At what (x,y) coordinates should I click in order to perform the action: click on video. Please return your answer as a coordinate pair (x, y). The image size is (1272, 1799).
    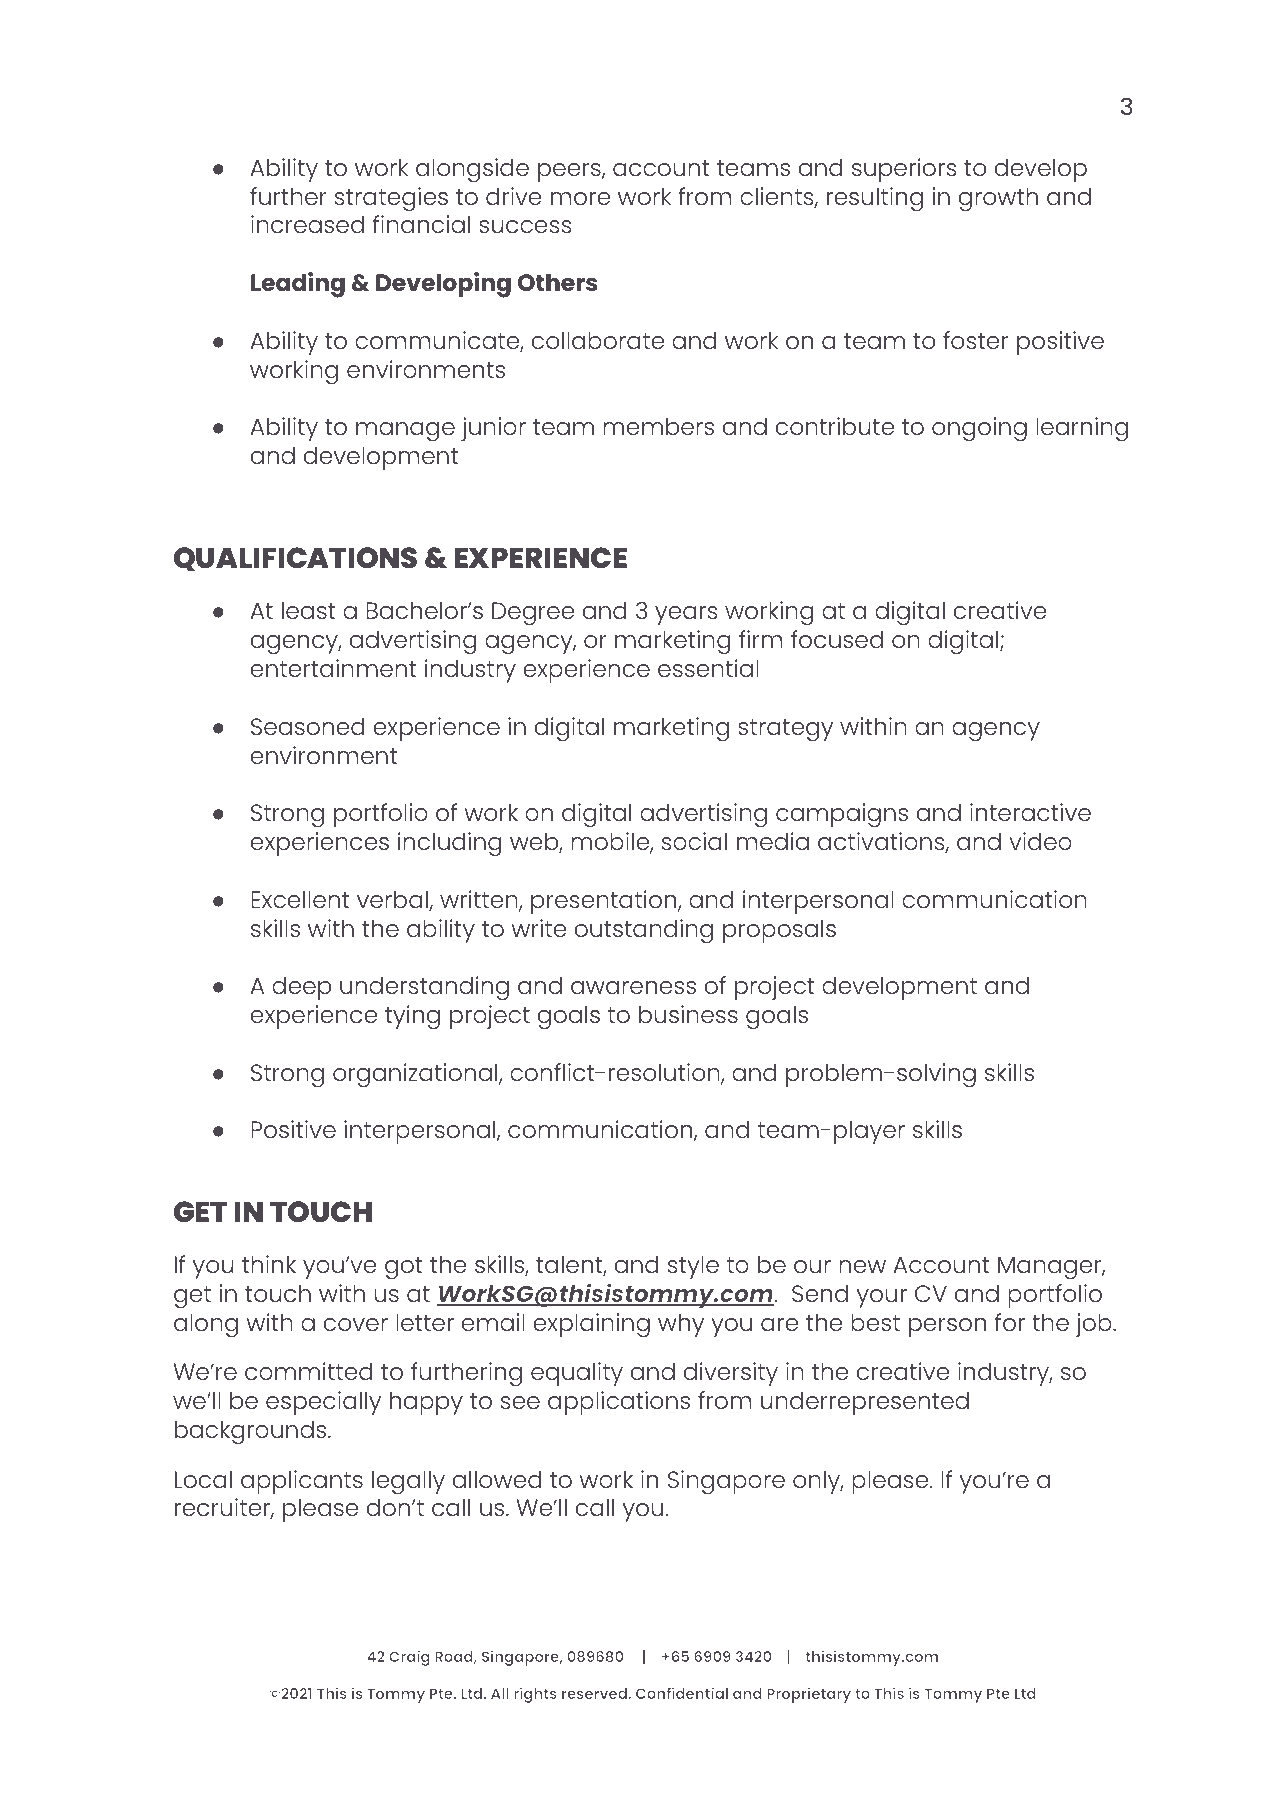
    Looking at the image, I should click on (1040, 841).
